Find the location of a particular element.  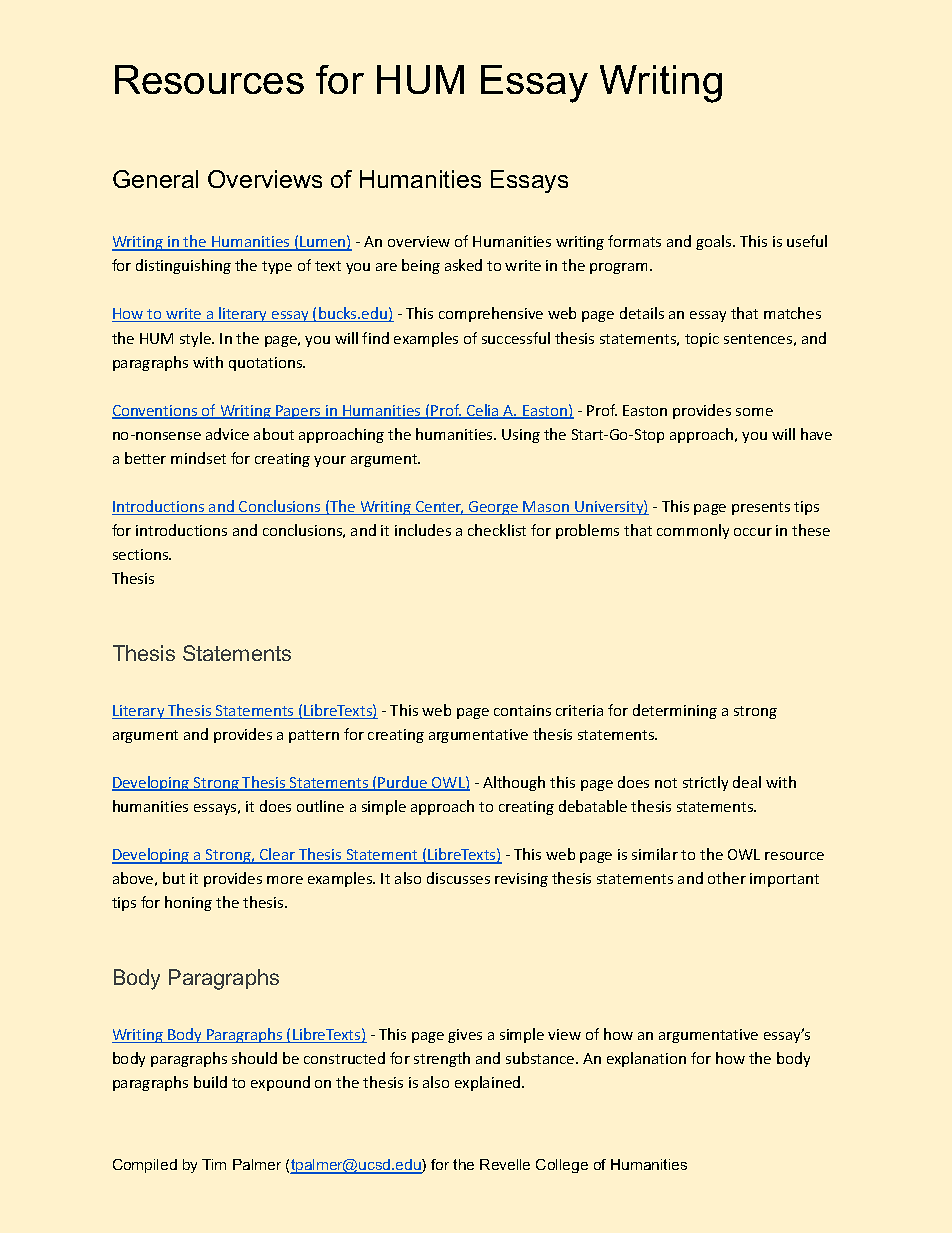

asked is located at coordinates (463, 265).
